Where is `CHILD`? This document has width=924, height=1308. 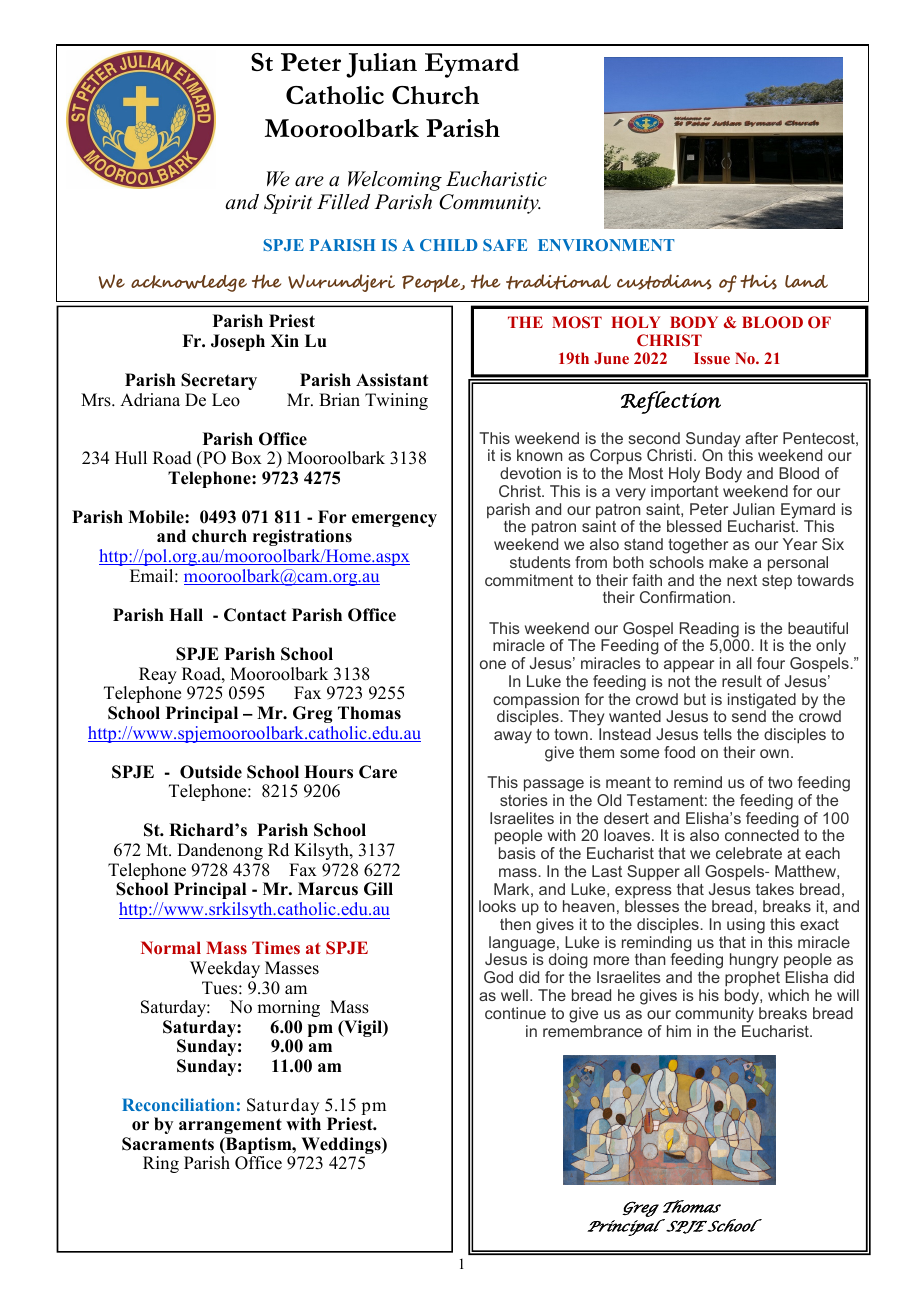 CHILD is located at coordinates (449, 245).
